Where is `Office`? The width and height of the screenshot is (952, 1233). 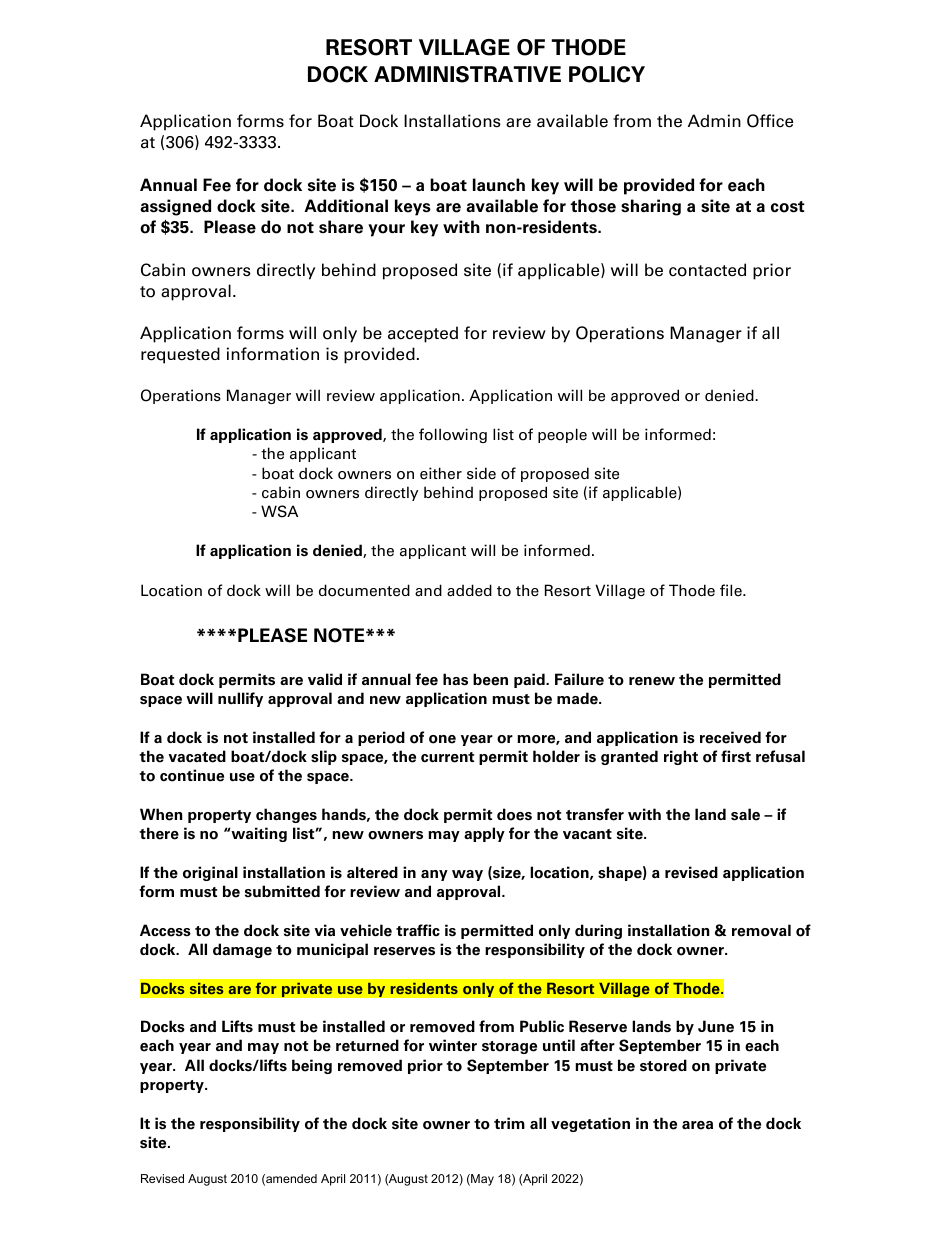 Office is located at coordinates (770, 121).
